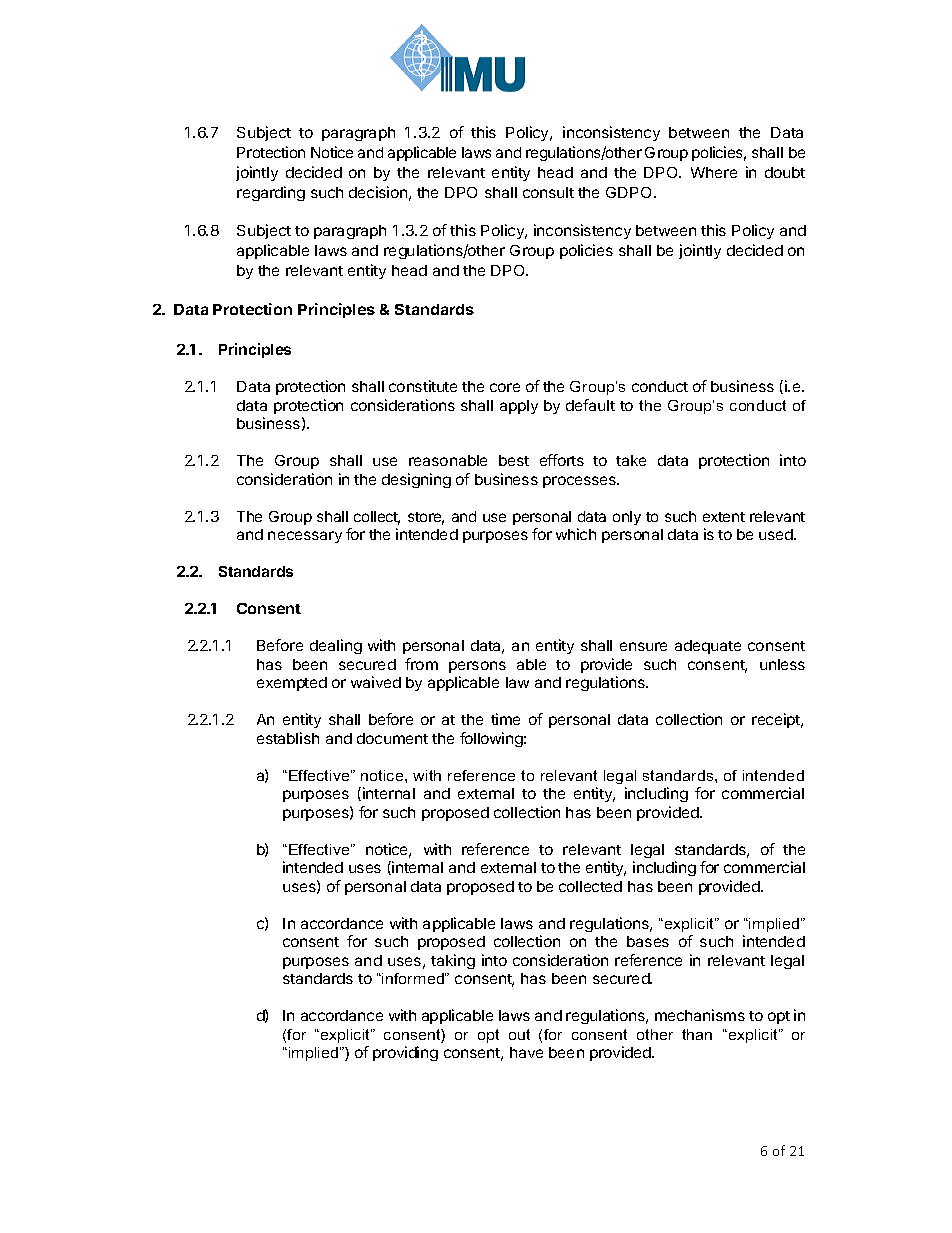  I want to click on time, so click(505, 719).
